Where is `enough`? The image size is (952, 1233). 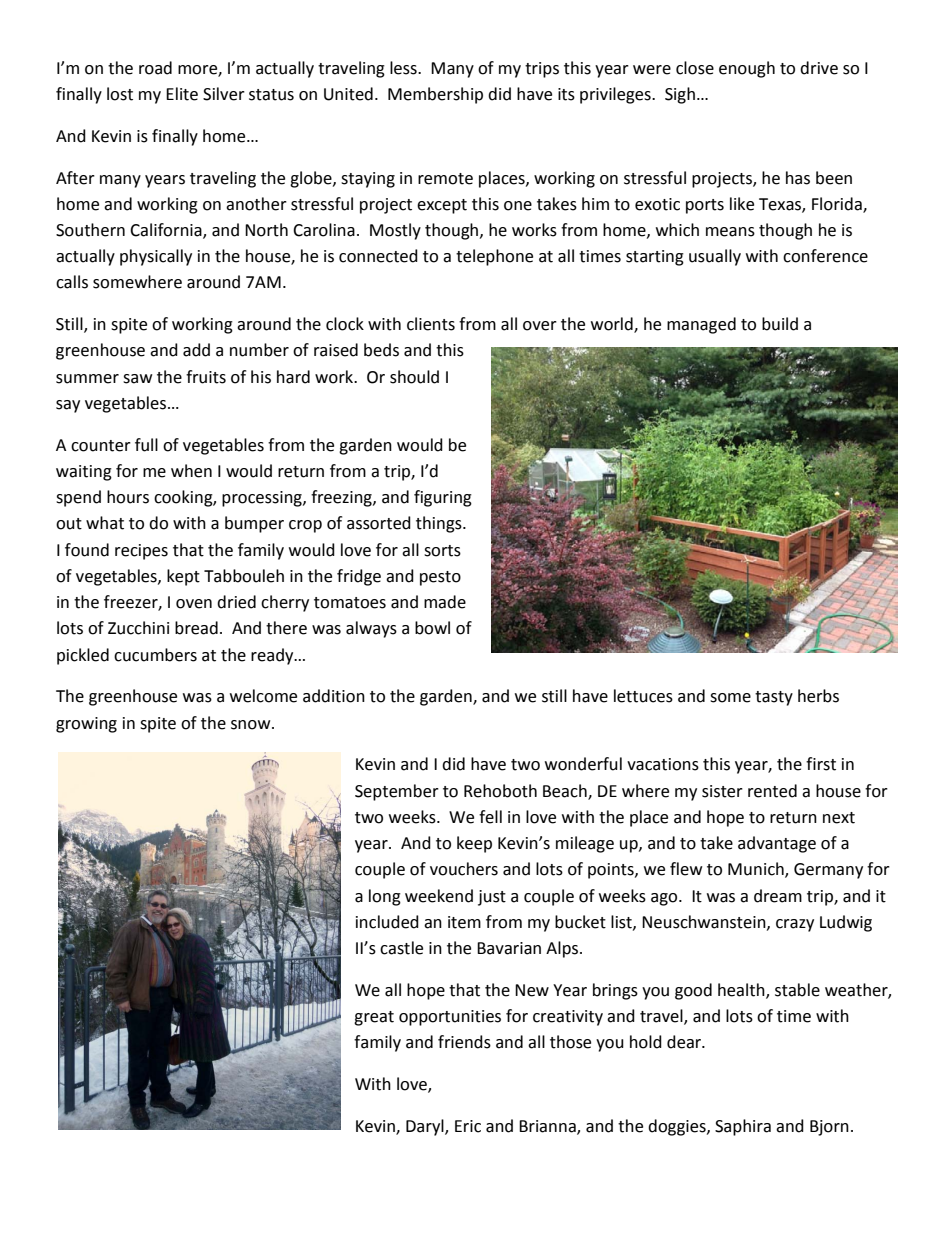
enough is located at coordinates (747, 69).
